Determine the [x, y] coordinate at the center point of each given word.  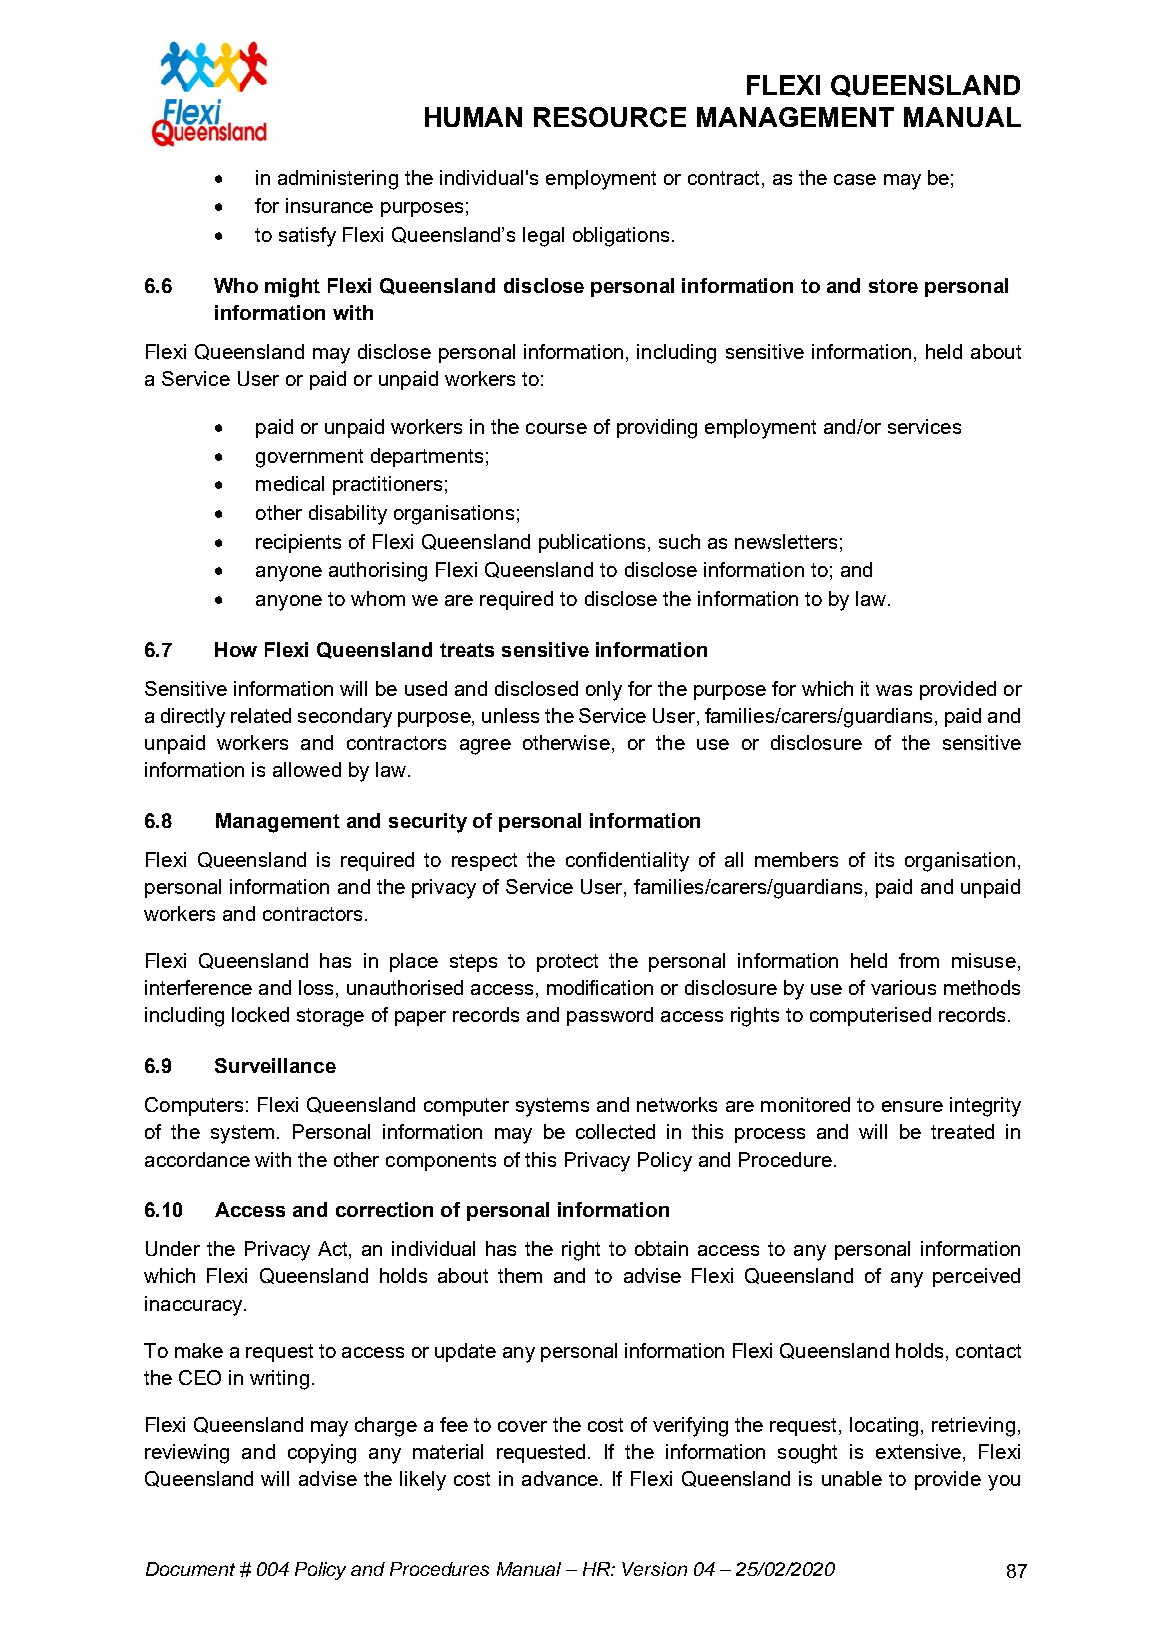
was [894, 690]
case [855, 179]
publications [592, 543]
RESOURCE [610, 117]
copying [322, 1454]
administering [338, 180]
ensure [912, 1106]
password [610, 1016]
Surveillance [275, 1065]
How [236, 649]
